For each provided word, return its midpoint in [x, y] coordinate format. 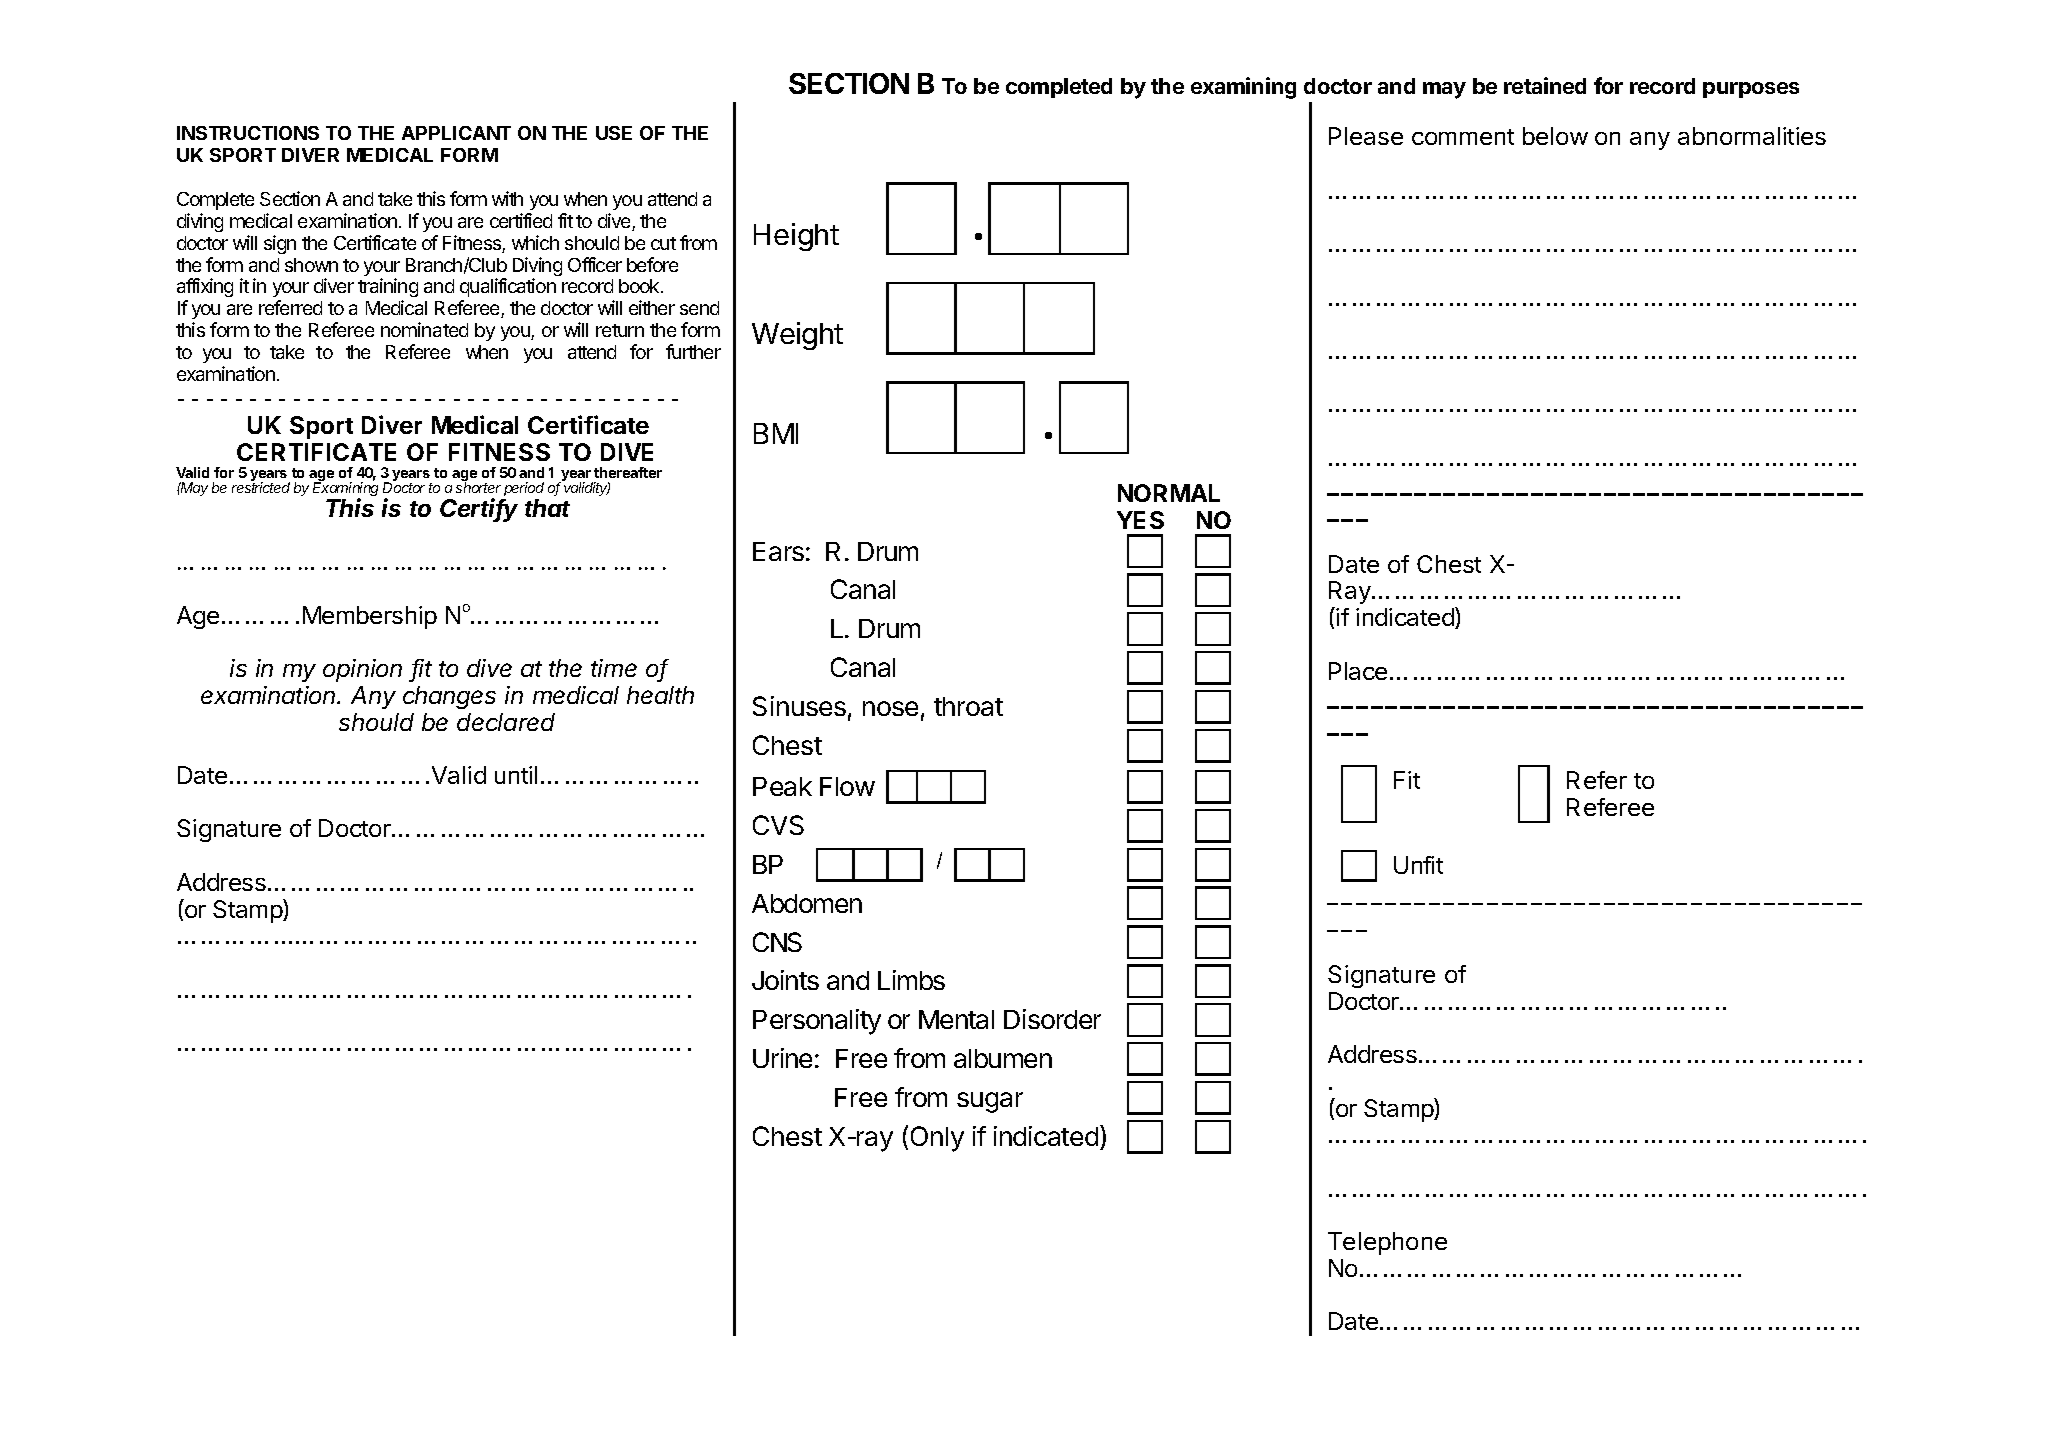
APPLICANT [456, 133]
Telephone [1387, 1243]
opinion [362, 670]
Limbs [911, 980]
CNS [777, 942]
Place [1358, 671]
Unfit [1418, 865]
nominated [424, 329]
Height [796, 237]
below [1555, 136]
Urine [782, 1058]
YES [1140, 520]
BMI [776, 433]
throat [968, 706]
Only [937, 1139]
